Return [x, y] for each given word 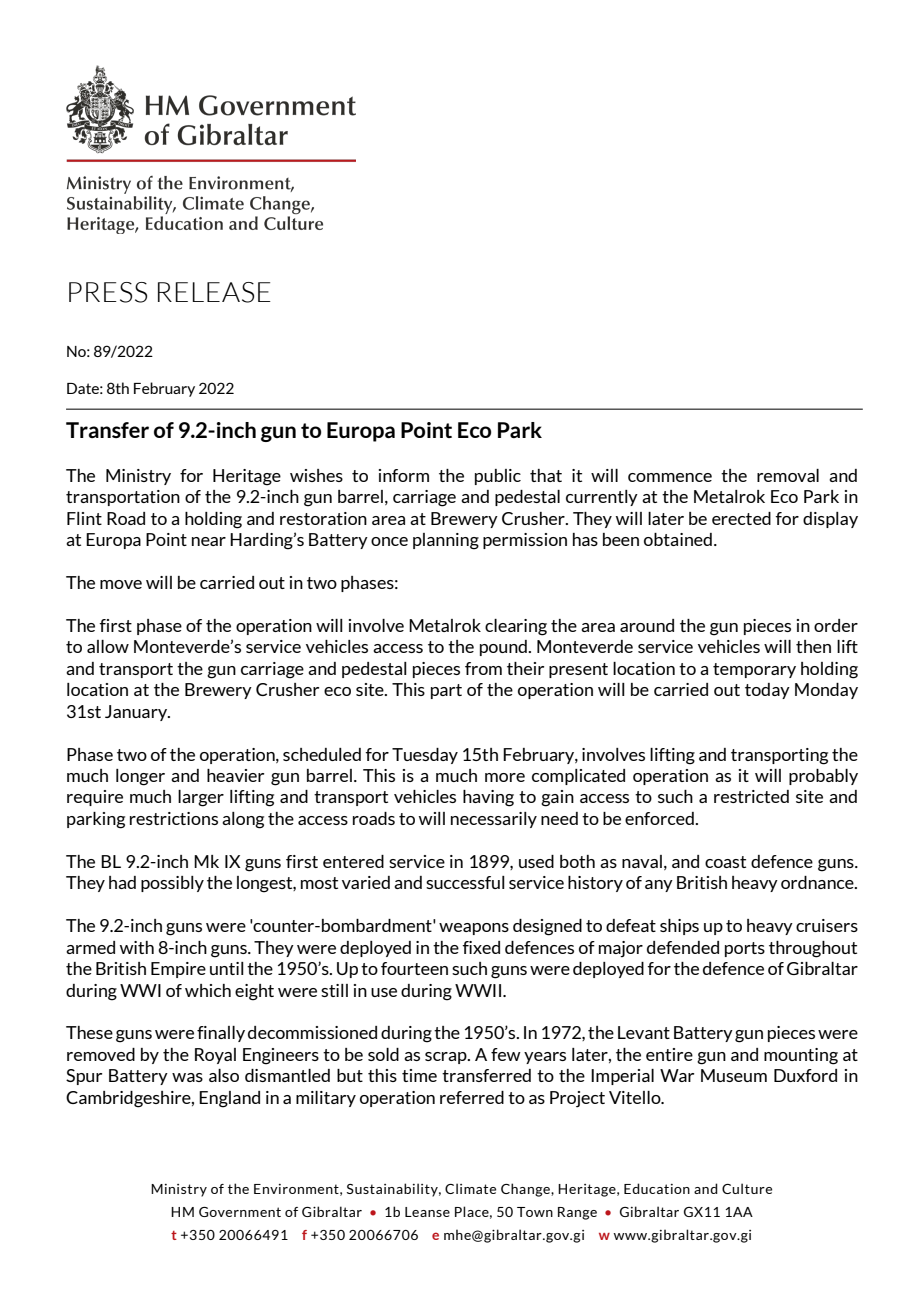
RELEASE [214, 292]
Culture [747, 1188]
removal [788, 475]
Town [535, 1212]
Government [240, 1212]
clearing [516, 627]
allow [108, 646]
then [813, 646]
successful [465, 882]
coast [725, 862]
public [498, 477]
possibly [172, 884]
